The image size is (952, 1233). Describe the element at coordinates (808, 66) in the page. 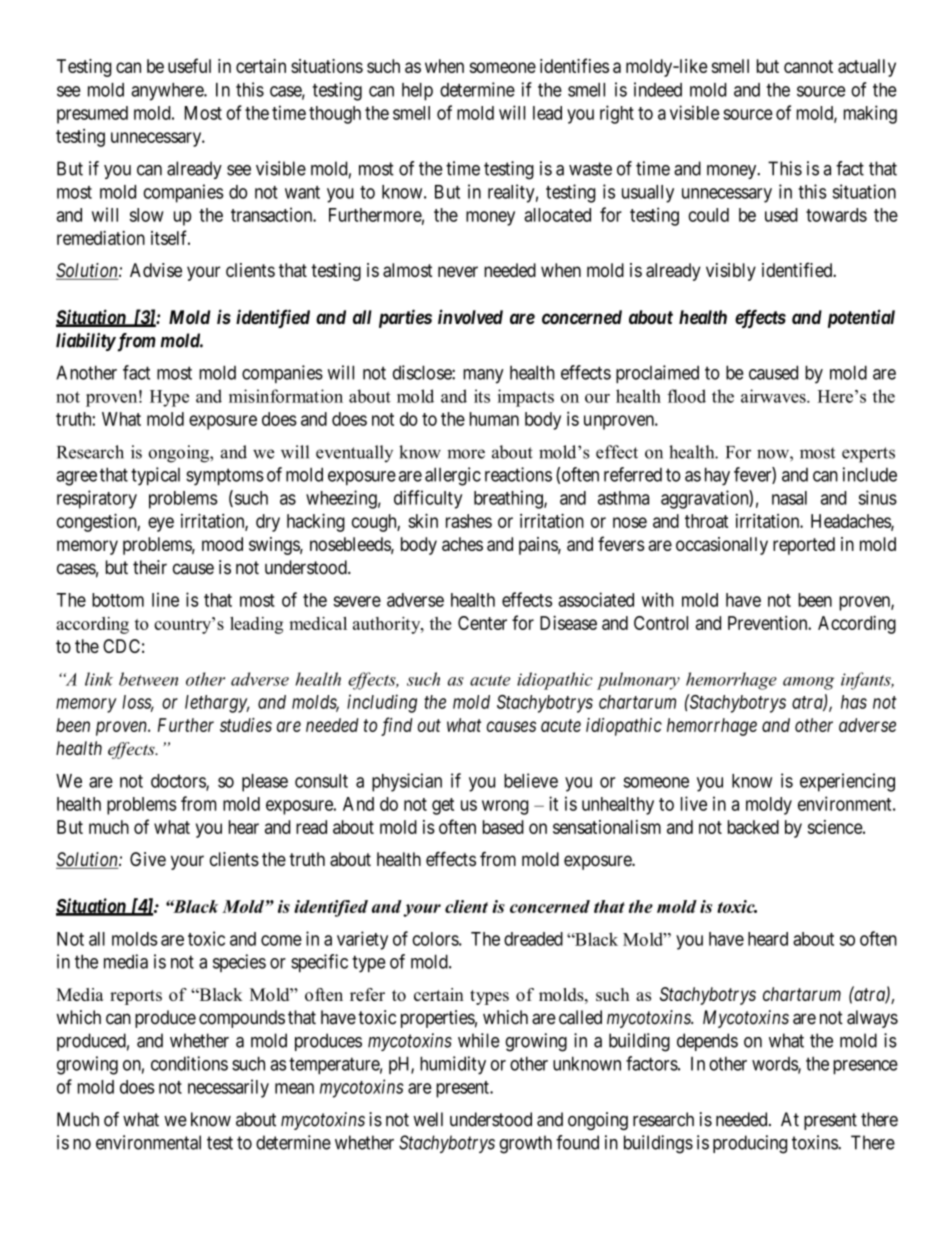

I see `cannot` at that location.
